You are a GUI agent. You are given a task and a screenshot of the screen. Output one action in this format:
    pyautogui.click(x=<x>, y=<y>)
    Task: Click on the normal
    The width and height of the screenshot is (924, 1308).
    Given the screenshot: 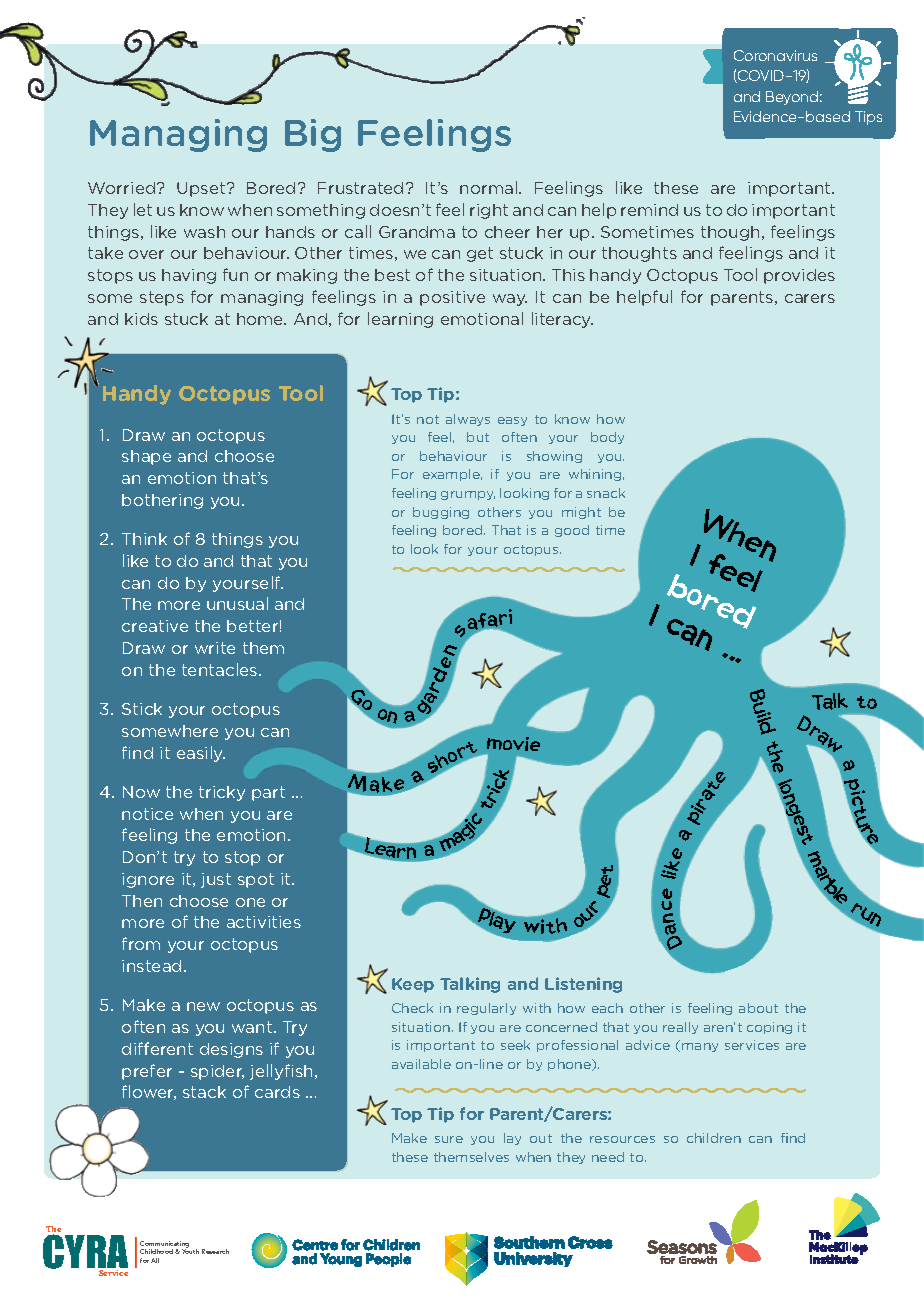 What is the action you would take?
    pyautogui.click(x=490, y=187)
